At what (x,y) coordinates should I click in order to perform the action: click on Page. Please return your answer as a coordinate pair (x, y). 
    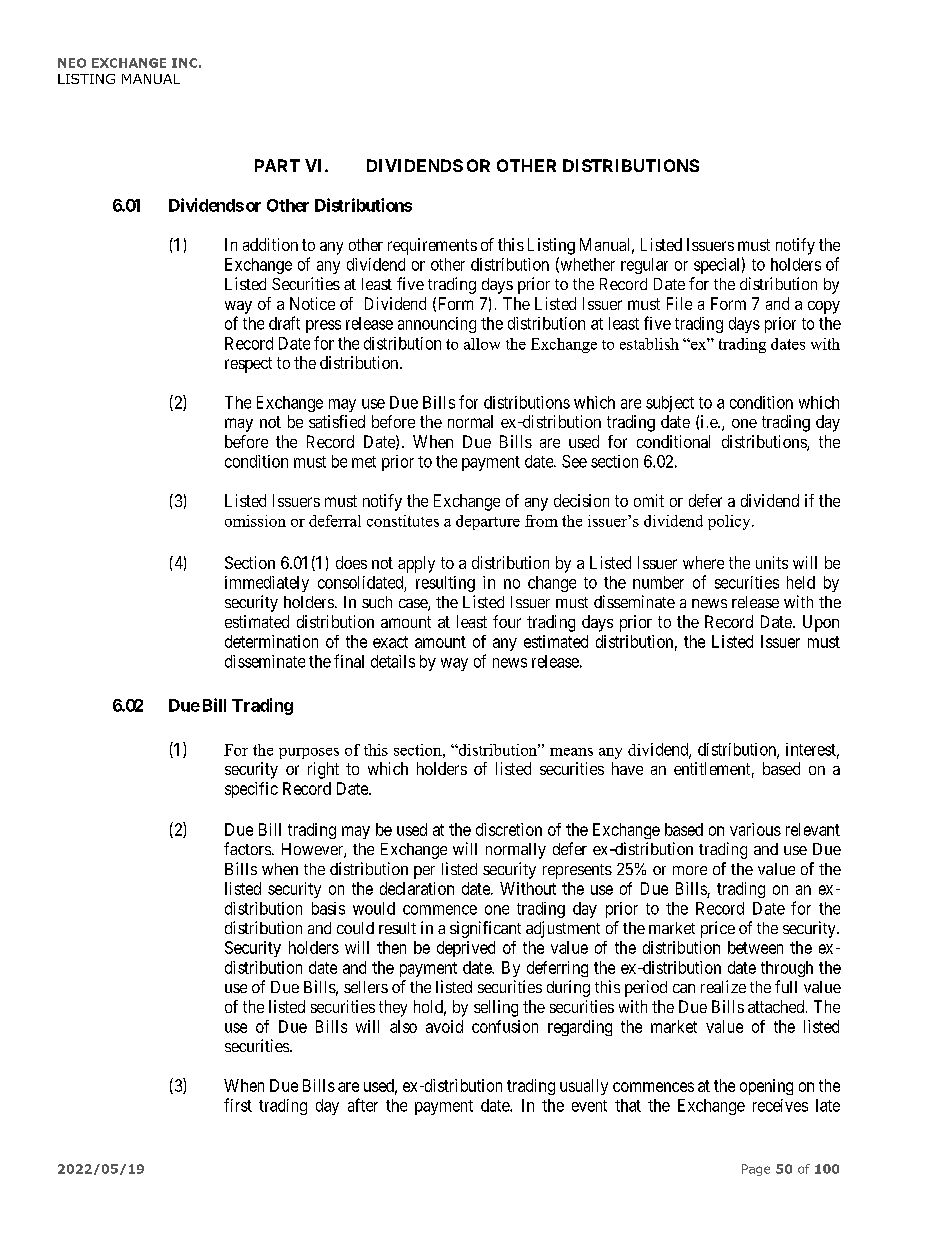
    Looking at the image, I should click on (756, 1170).
